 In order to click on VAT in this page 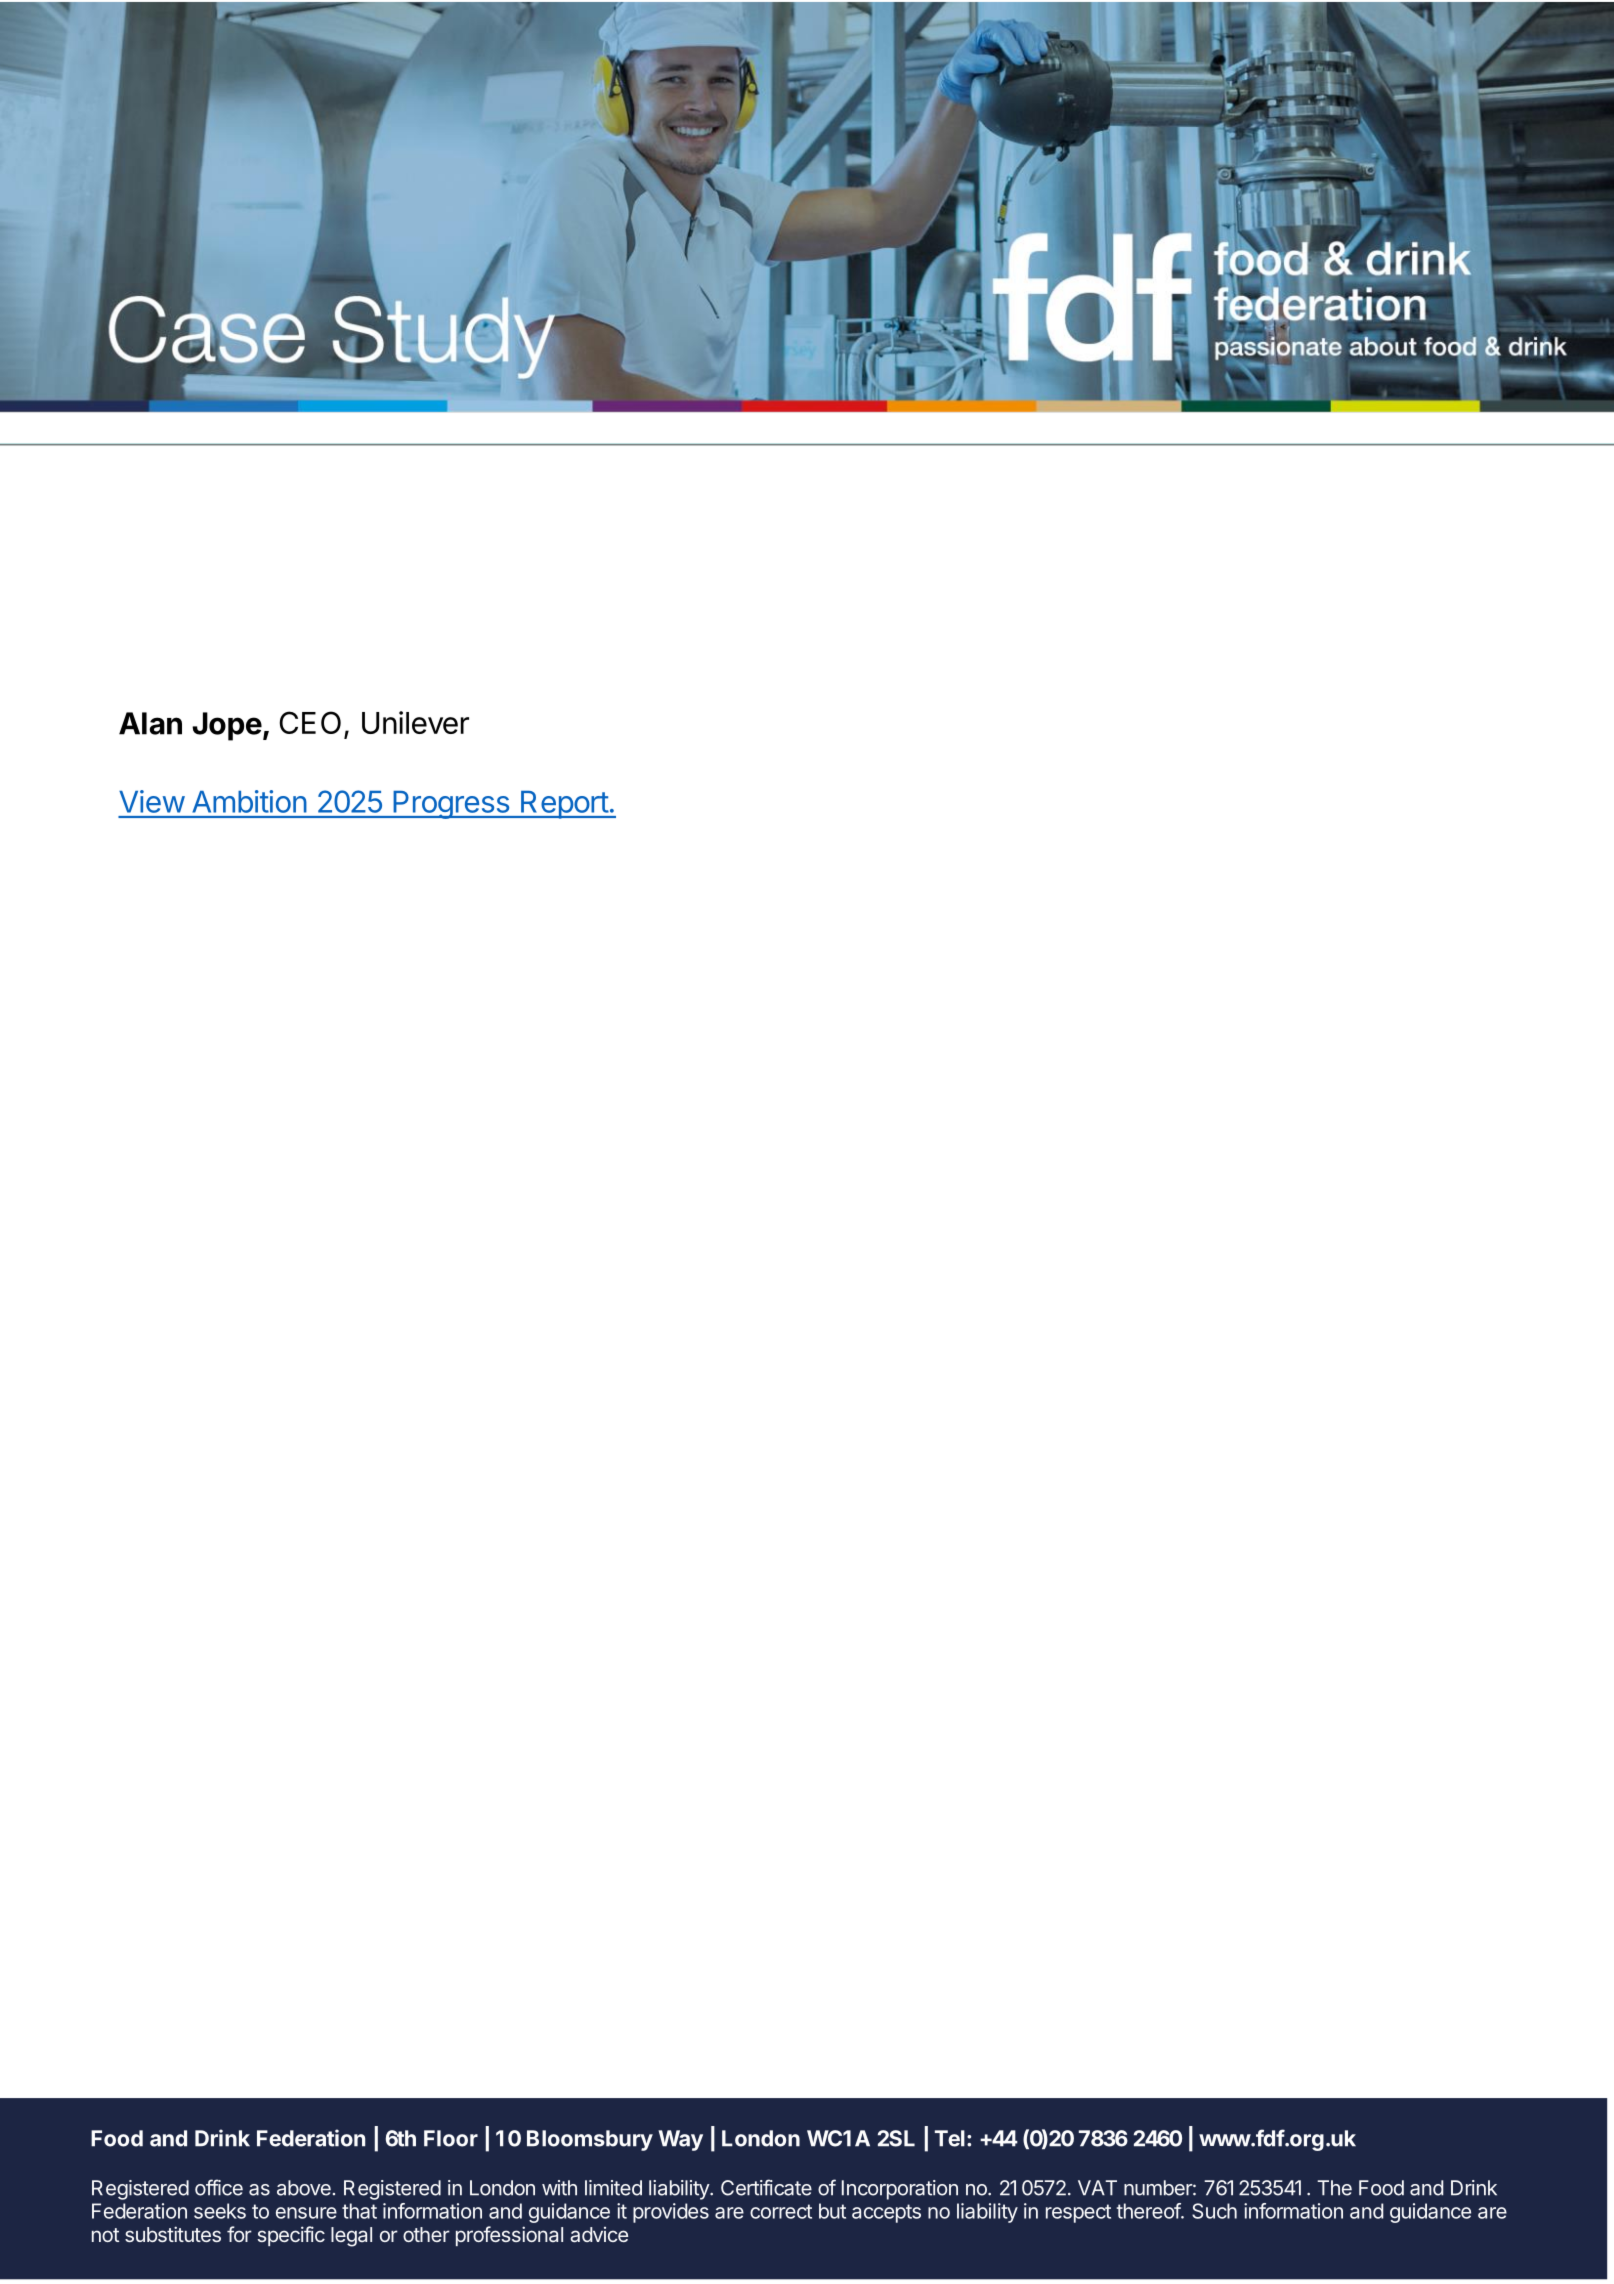, I will do `click(1097, 2188)`.
